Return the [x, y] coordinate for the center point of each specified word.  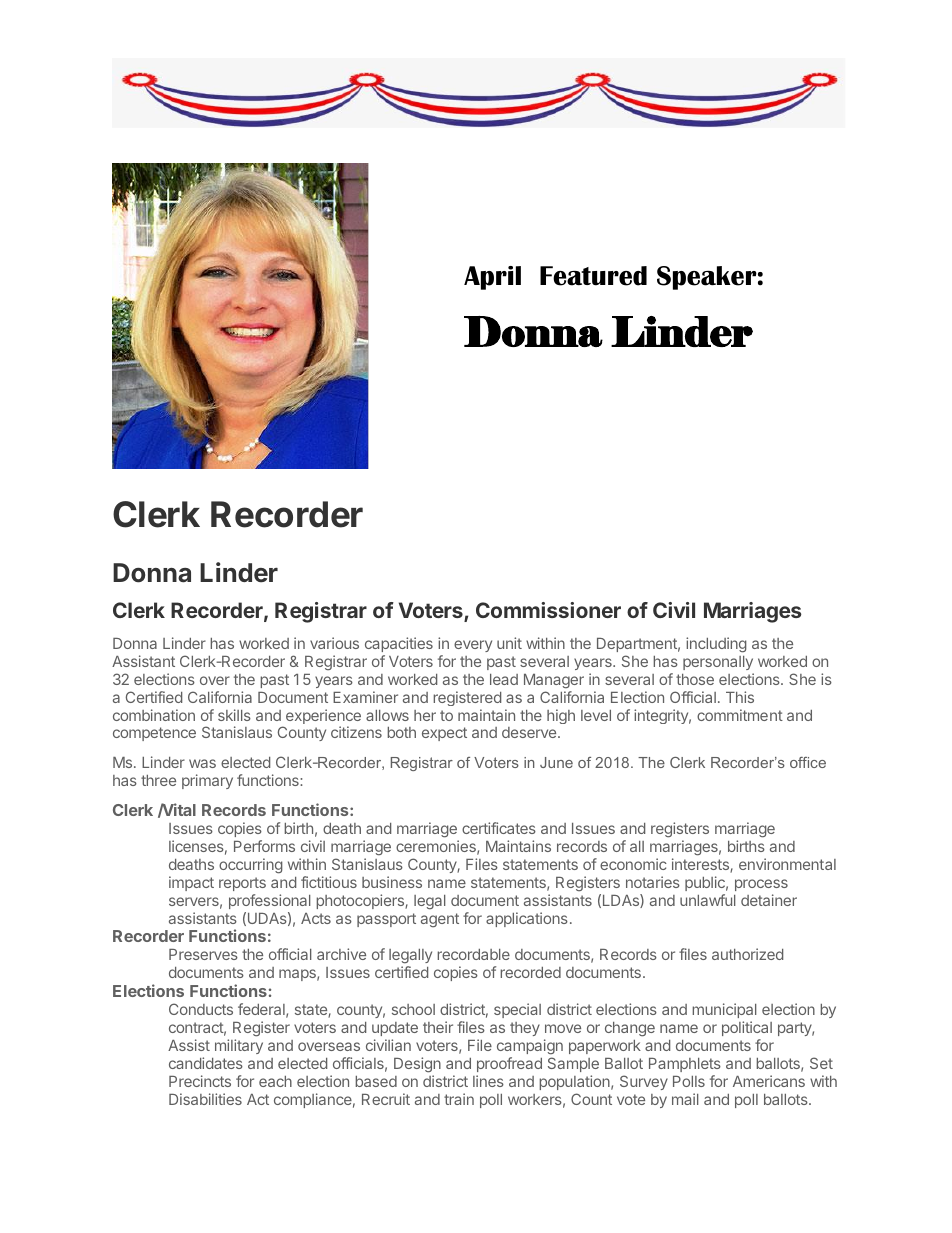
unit [509, 643]
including [716, 645]
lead [504, 679]
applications [527, 919]
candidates [206, 1063]
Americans [769, 1081]
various [334, 643]
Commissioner [548, 610]
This [740, 697]
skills [234, 715]
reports [242, 884]
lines [488, 1081]
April [492, 278]
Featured [593, 276]
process [761, 885]
